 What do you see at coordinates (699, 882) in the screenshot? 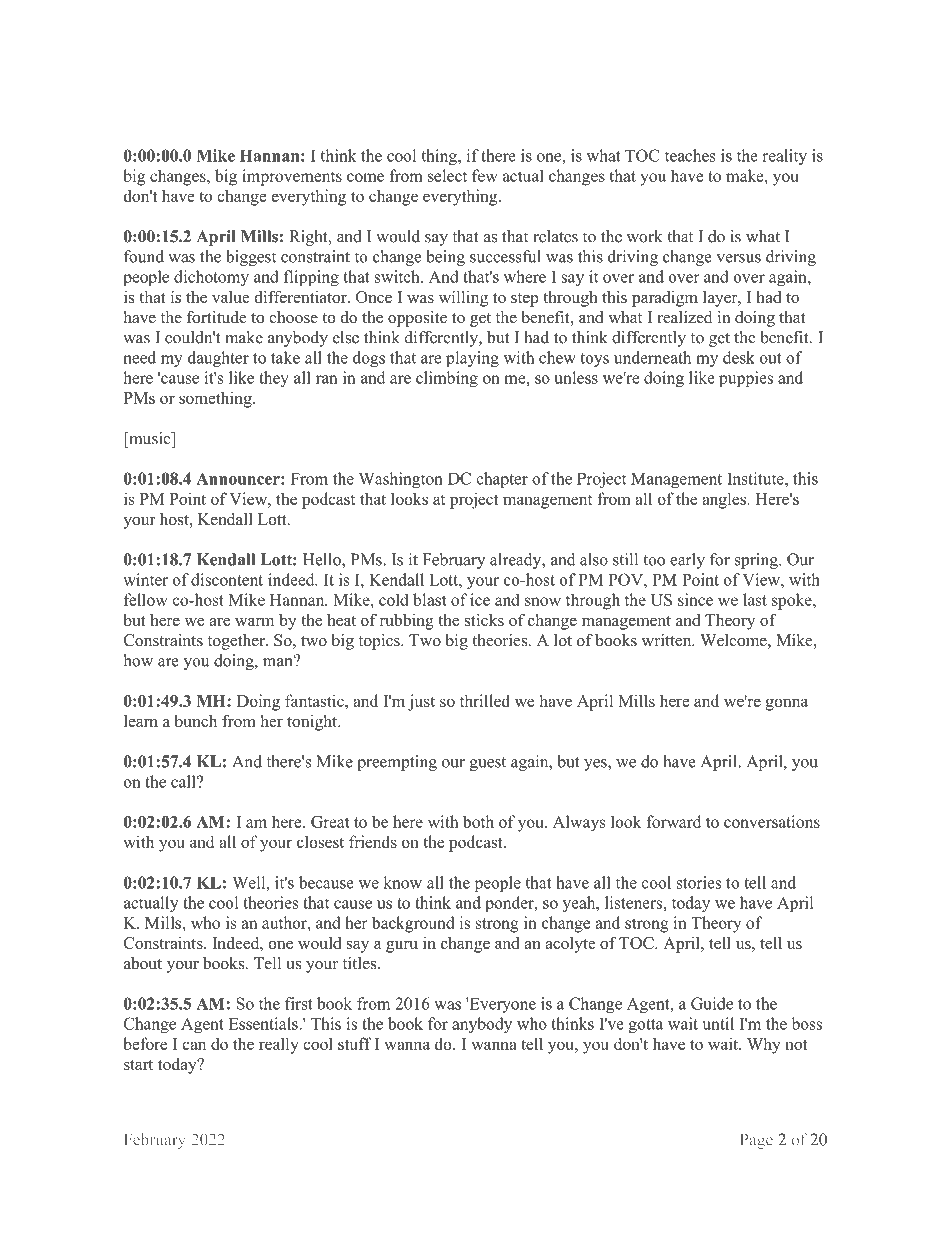
I see `stories` at bounding box center [699, 882].
